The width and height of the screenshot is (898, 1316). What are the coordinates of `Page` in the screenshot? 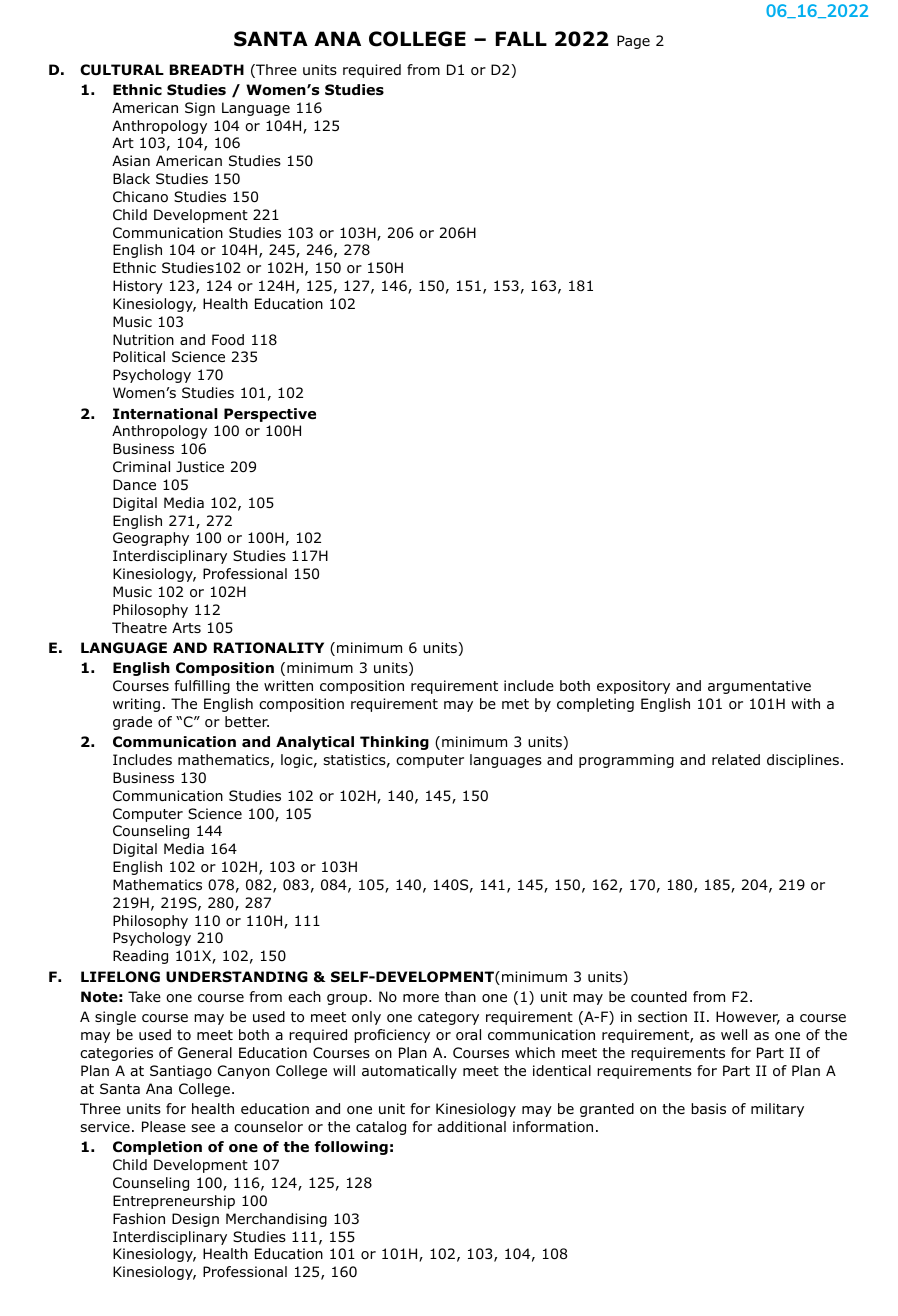 It's located at (633, 42).
